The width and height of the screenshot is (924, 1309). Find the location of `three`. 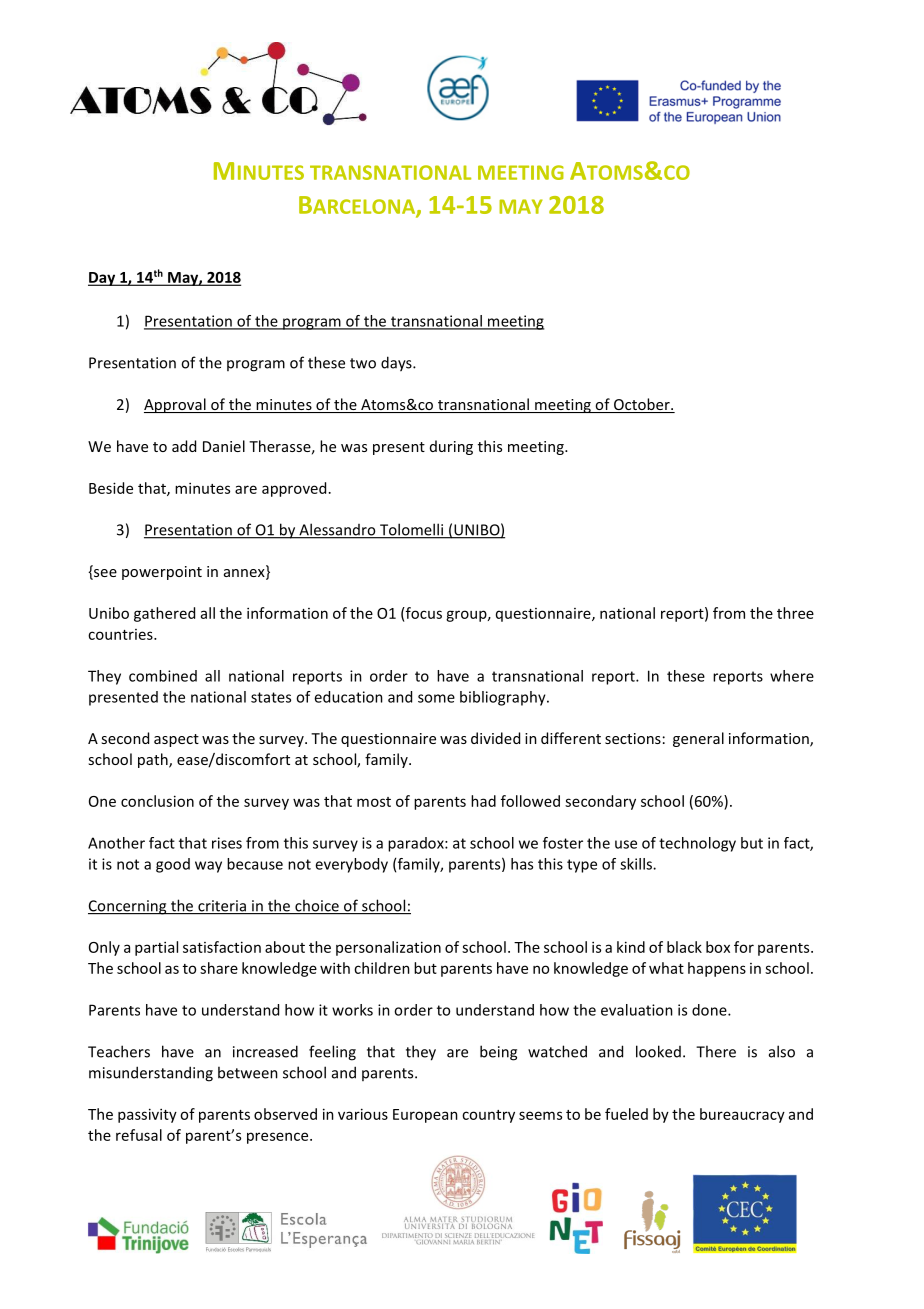

three is located at coordinates (795, 613).
